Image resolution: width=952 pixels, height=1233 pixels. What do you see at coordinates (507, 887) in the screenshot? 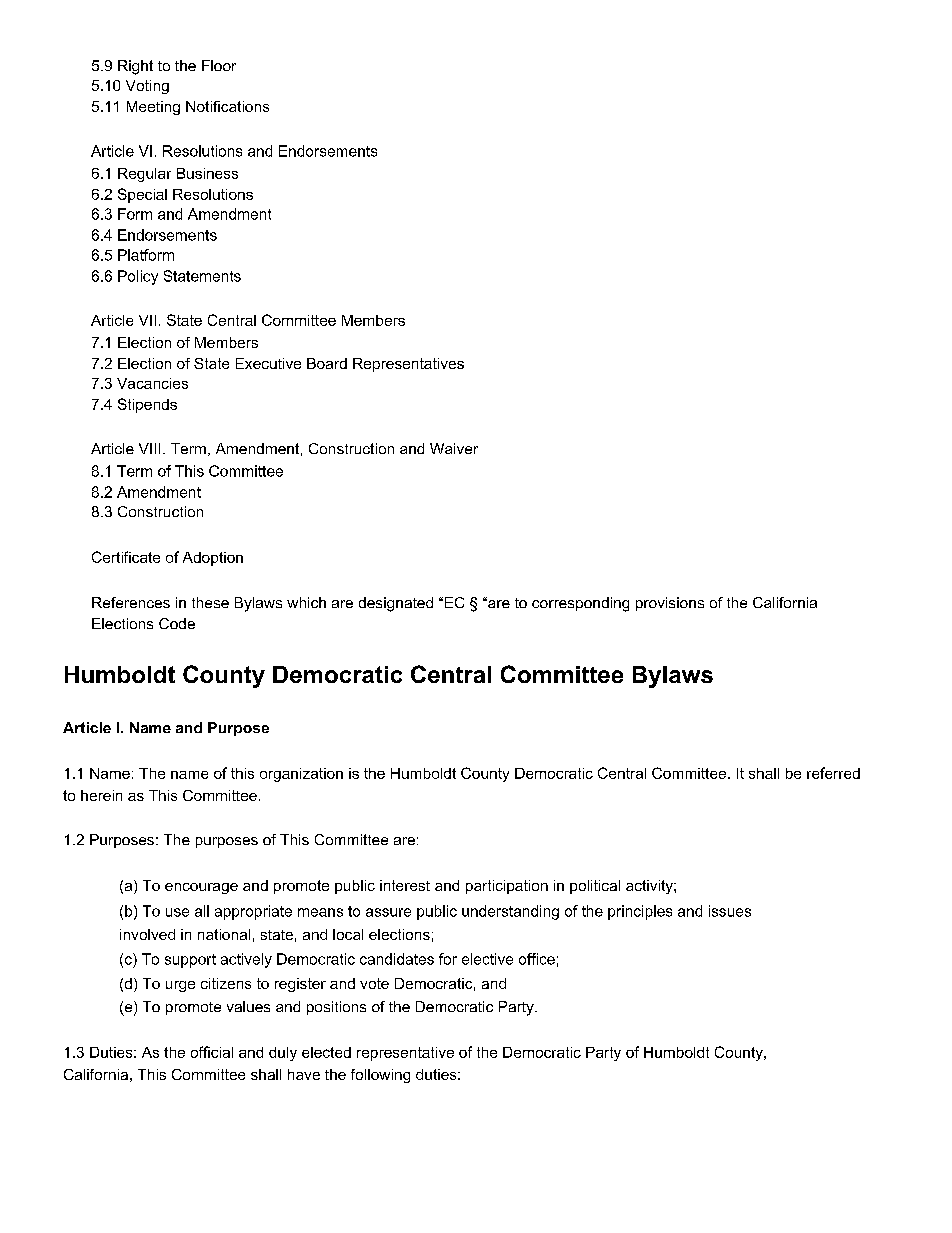
I see `participation` at bounding box center [507, 887].
